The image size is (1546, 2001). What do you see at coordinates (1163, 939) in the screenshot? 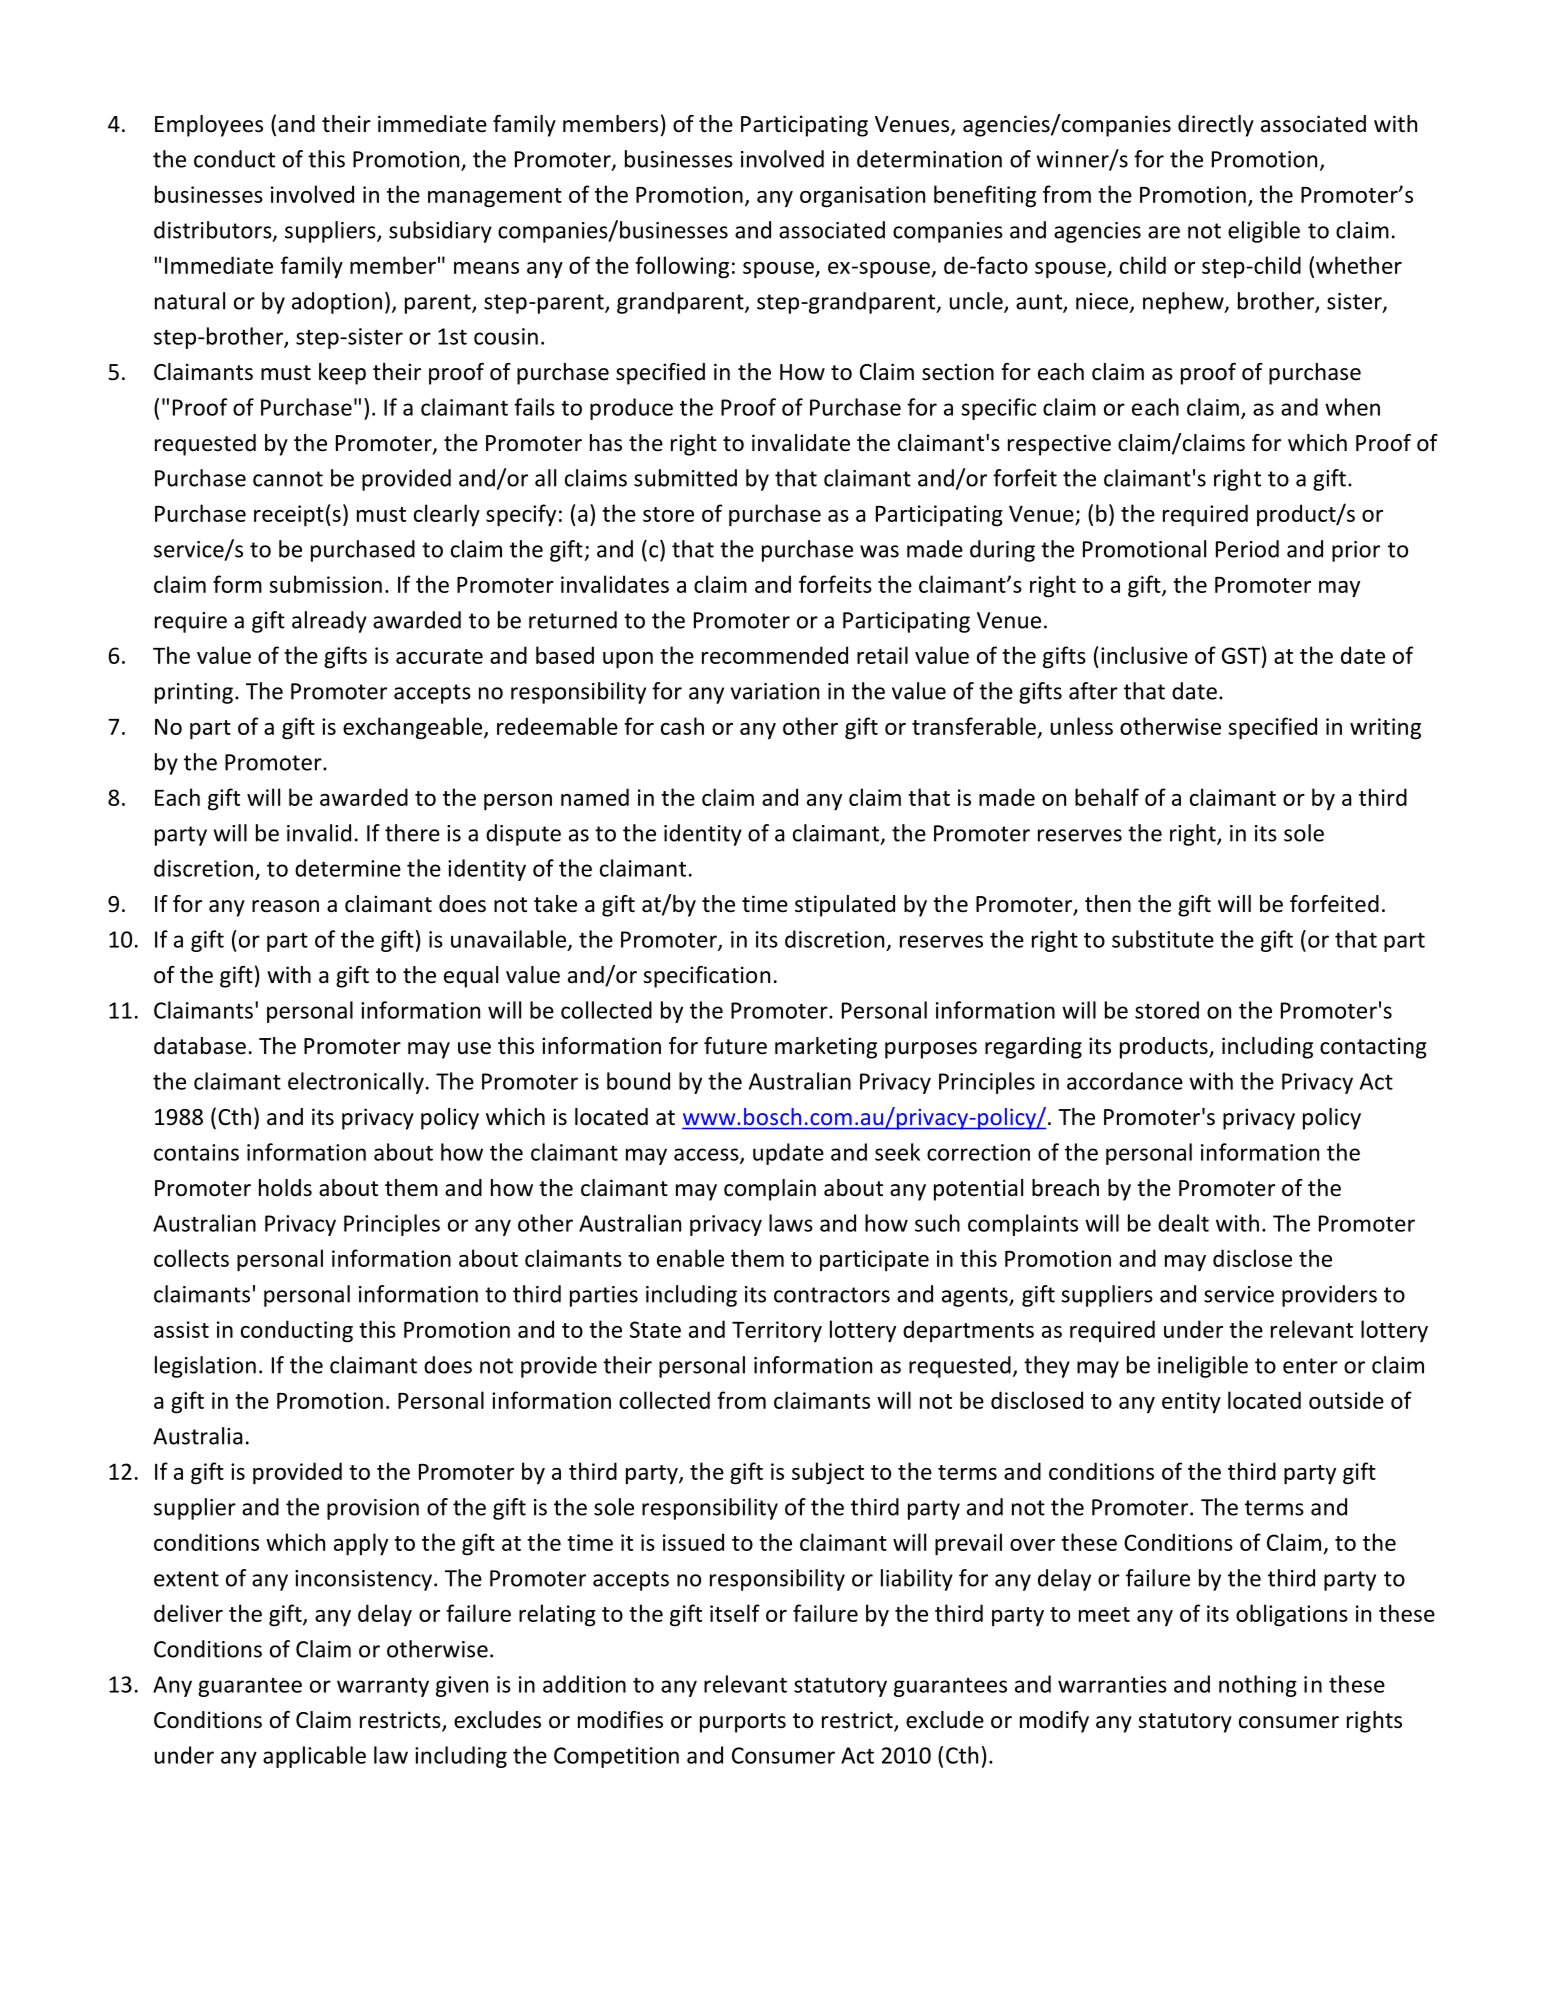
I see `substitute` at bounding box center [1163, 939].
